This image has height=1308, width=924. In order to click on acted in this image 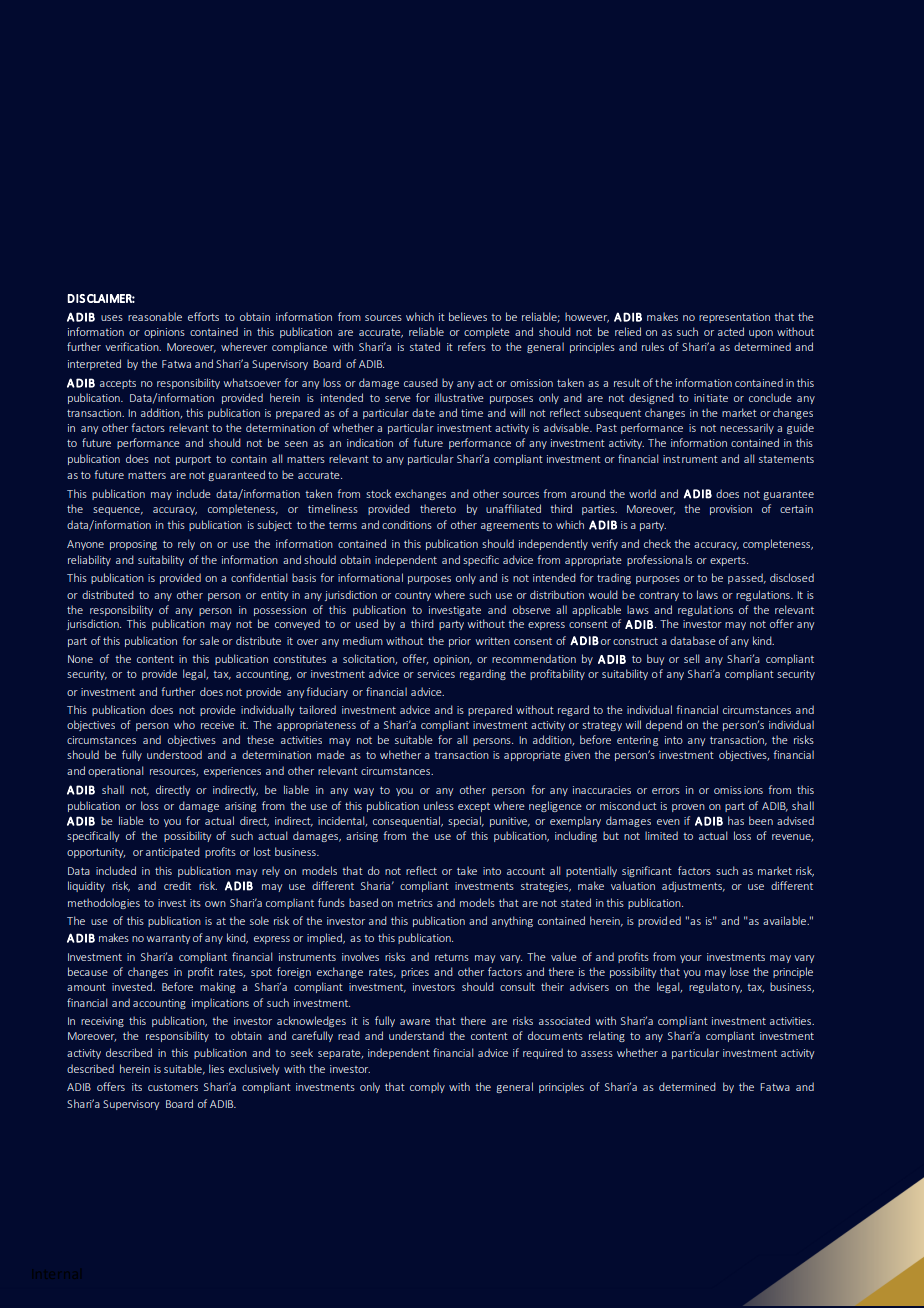, I will do `click(731, 331)`.
